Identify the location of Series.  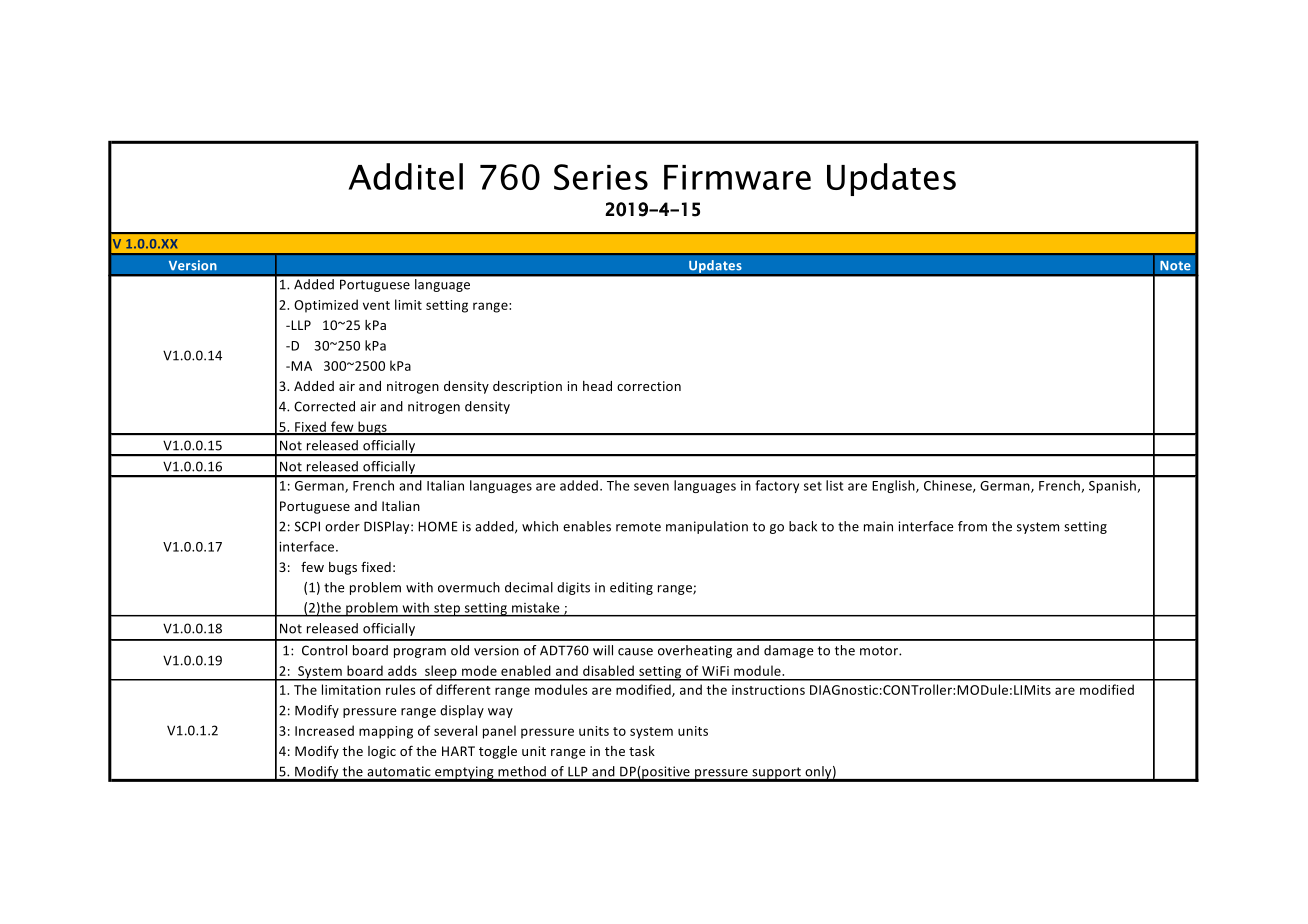
(601, 177).
